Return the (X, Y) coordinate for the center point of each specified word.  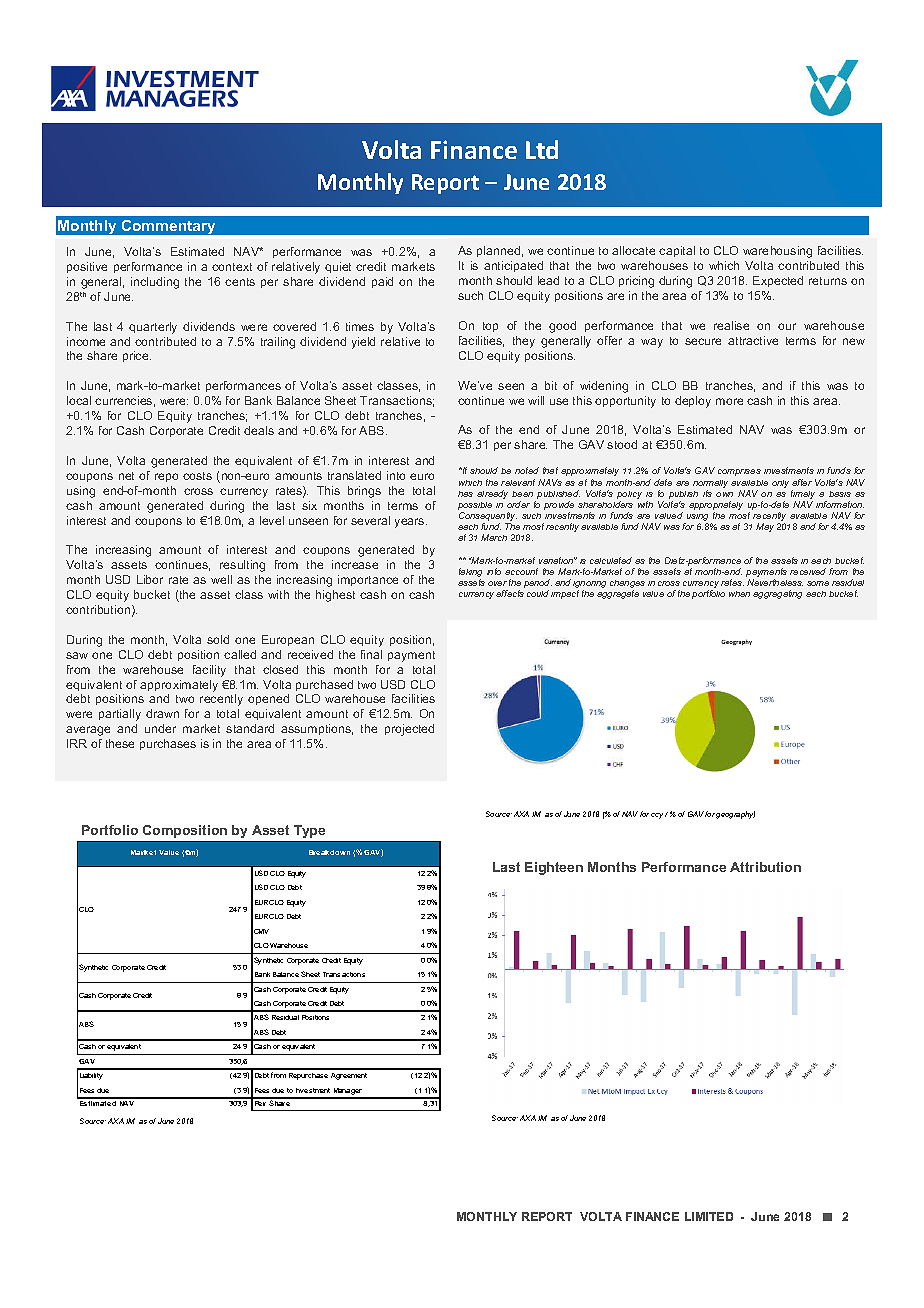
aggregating (777, 594)
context (232, 267)
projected (409, 730)
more (729, 401)
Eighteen (554, 868)
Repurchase (308, 1076)
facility (209, 671)
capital (677, 251)
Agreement (349, 1076)
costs (197, 476)
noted (527, 470)
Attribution (765, 867)
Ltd (542, 149)
